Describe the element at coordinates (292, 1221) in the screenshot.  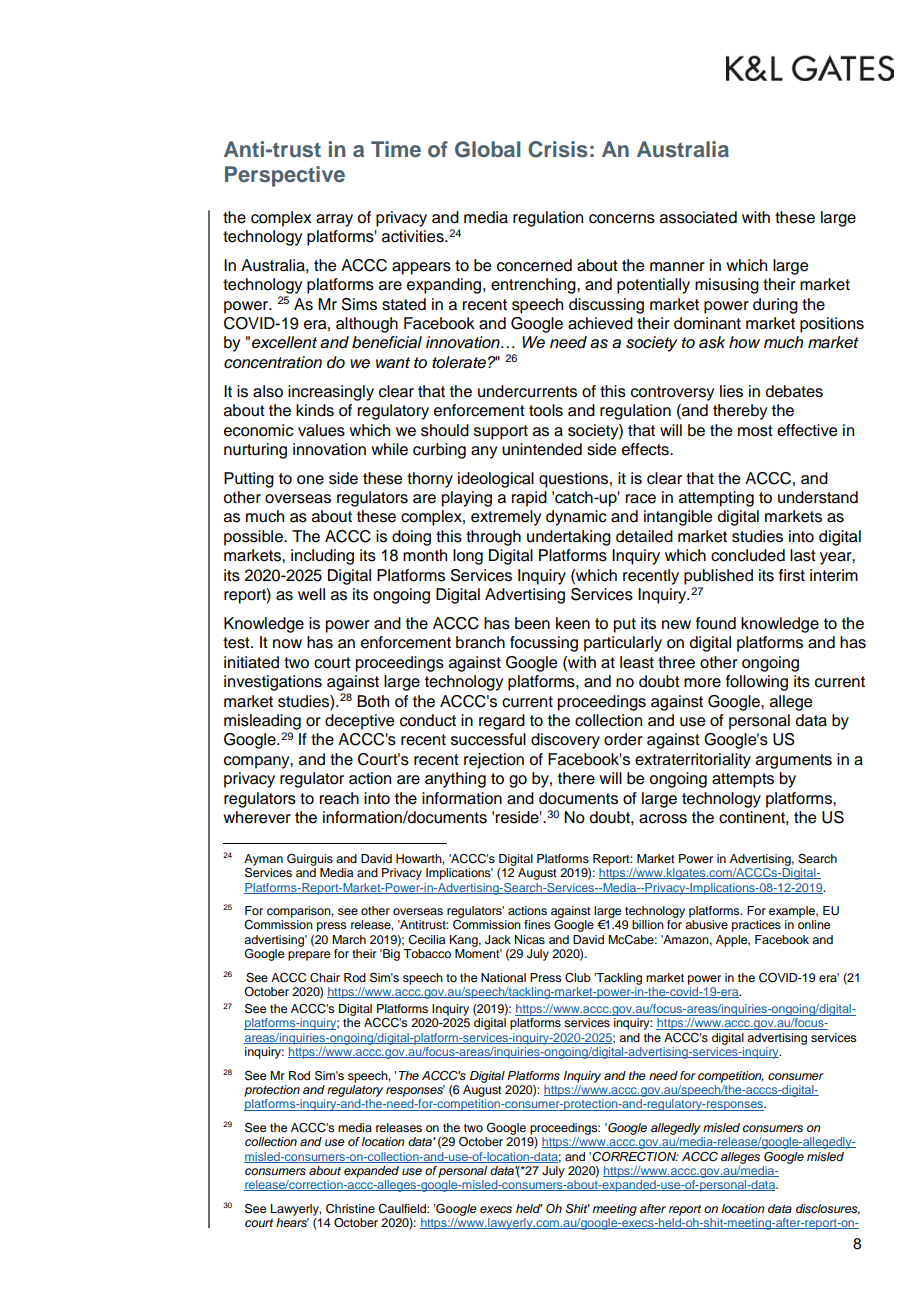
I see `hears` at that location.
